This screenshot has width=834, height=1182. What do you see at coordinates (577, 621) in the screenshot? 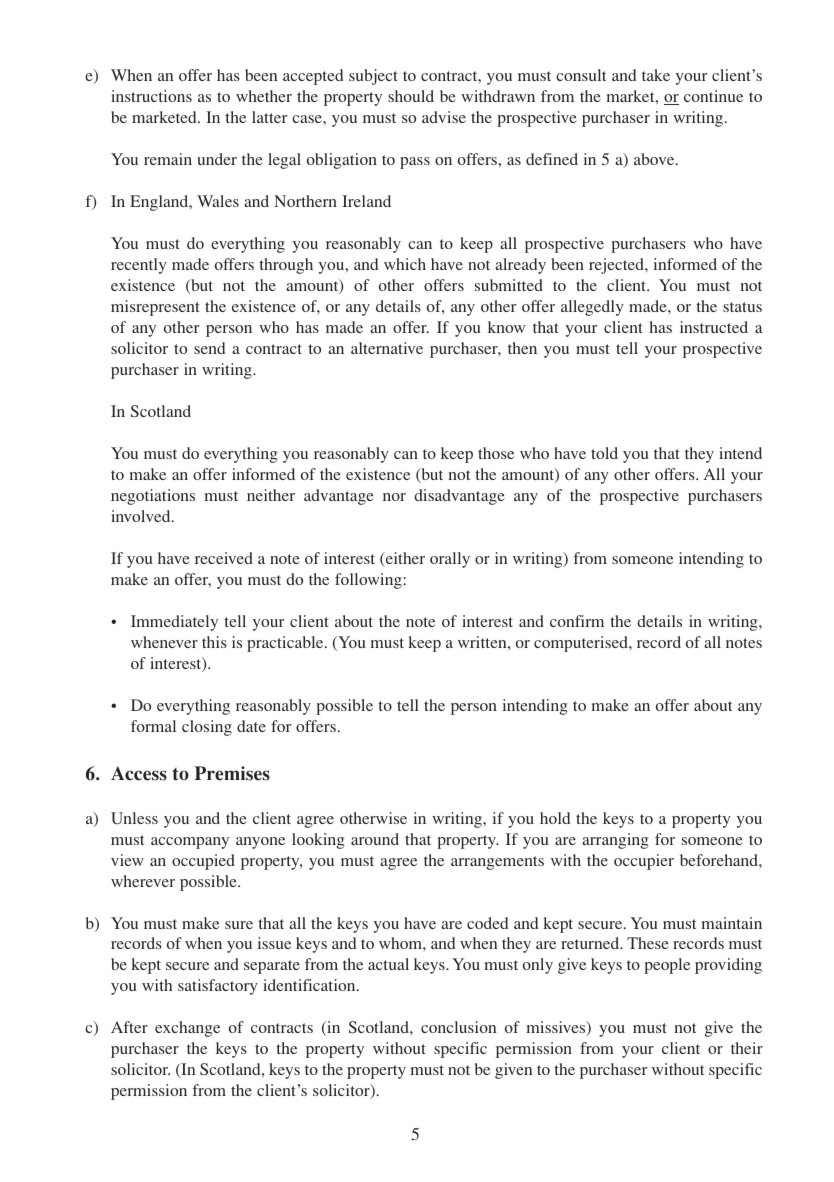
I see `confirm` at bounding box center [577, 621].
